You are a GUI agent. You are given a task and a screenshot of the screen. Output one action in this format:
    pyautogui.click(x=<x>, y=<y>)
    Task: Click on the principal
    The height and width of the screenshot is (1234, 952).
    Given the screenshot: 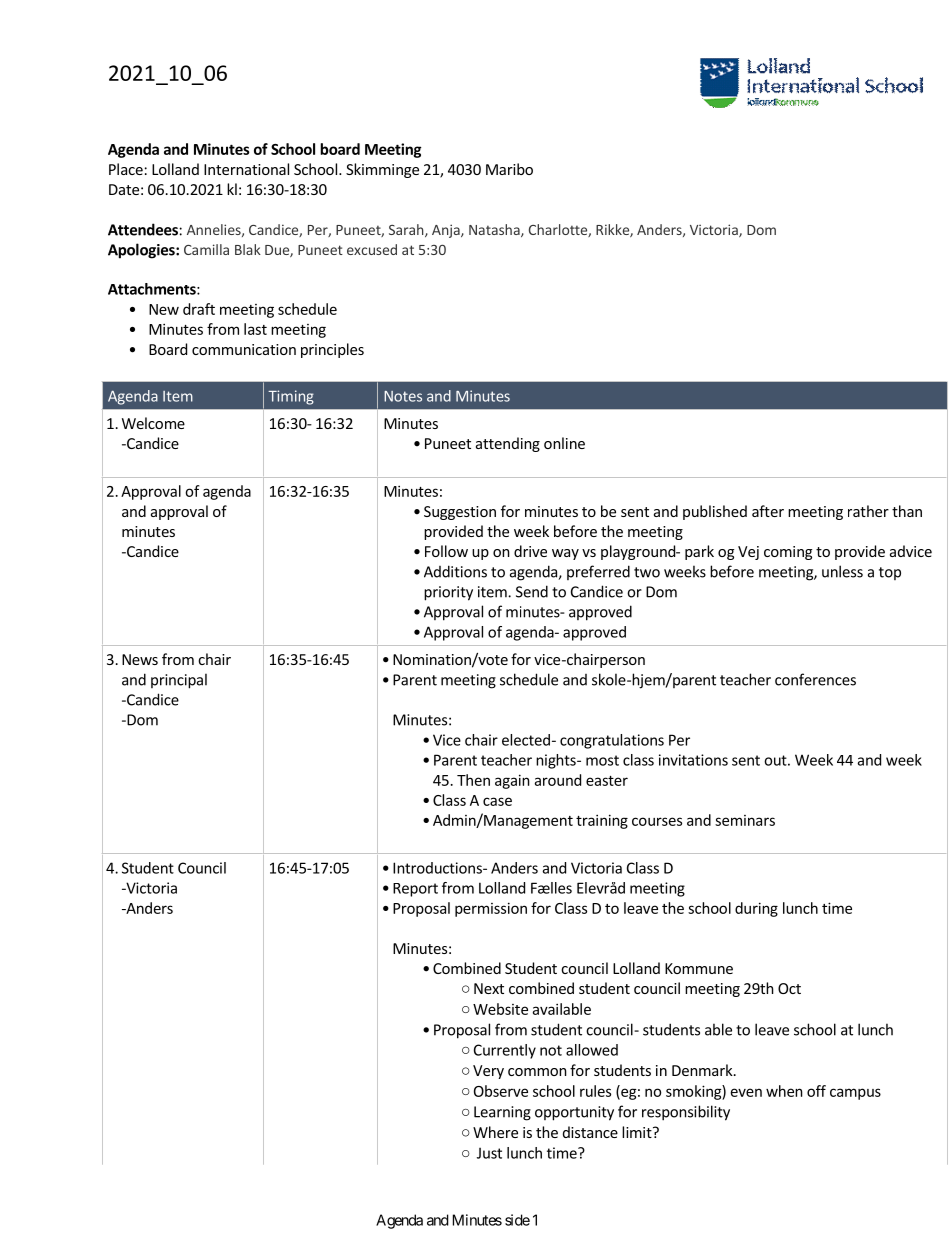 What is the action you would take?
    pyautogui.click(x=179, y=681)
